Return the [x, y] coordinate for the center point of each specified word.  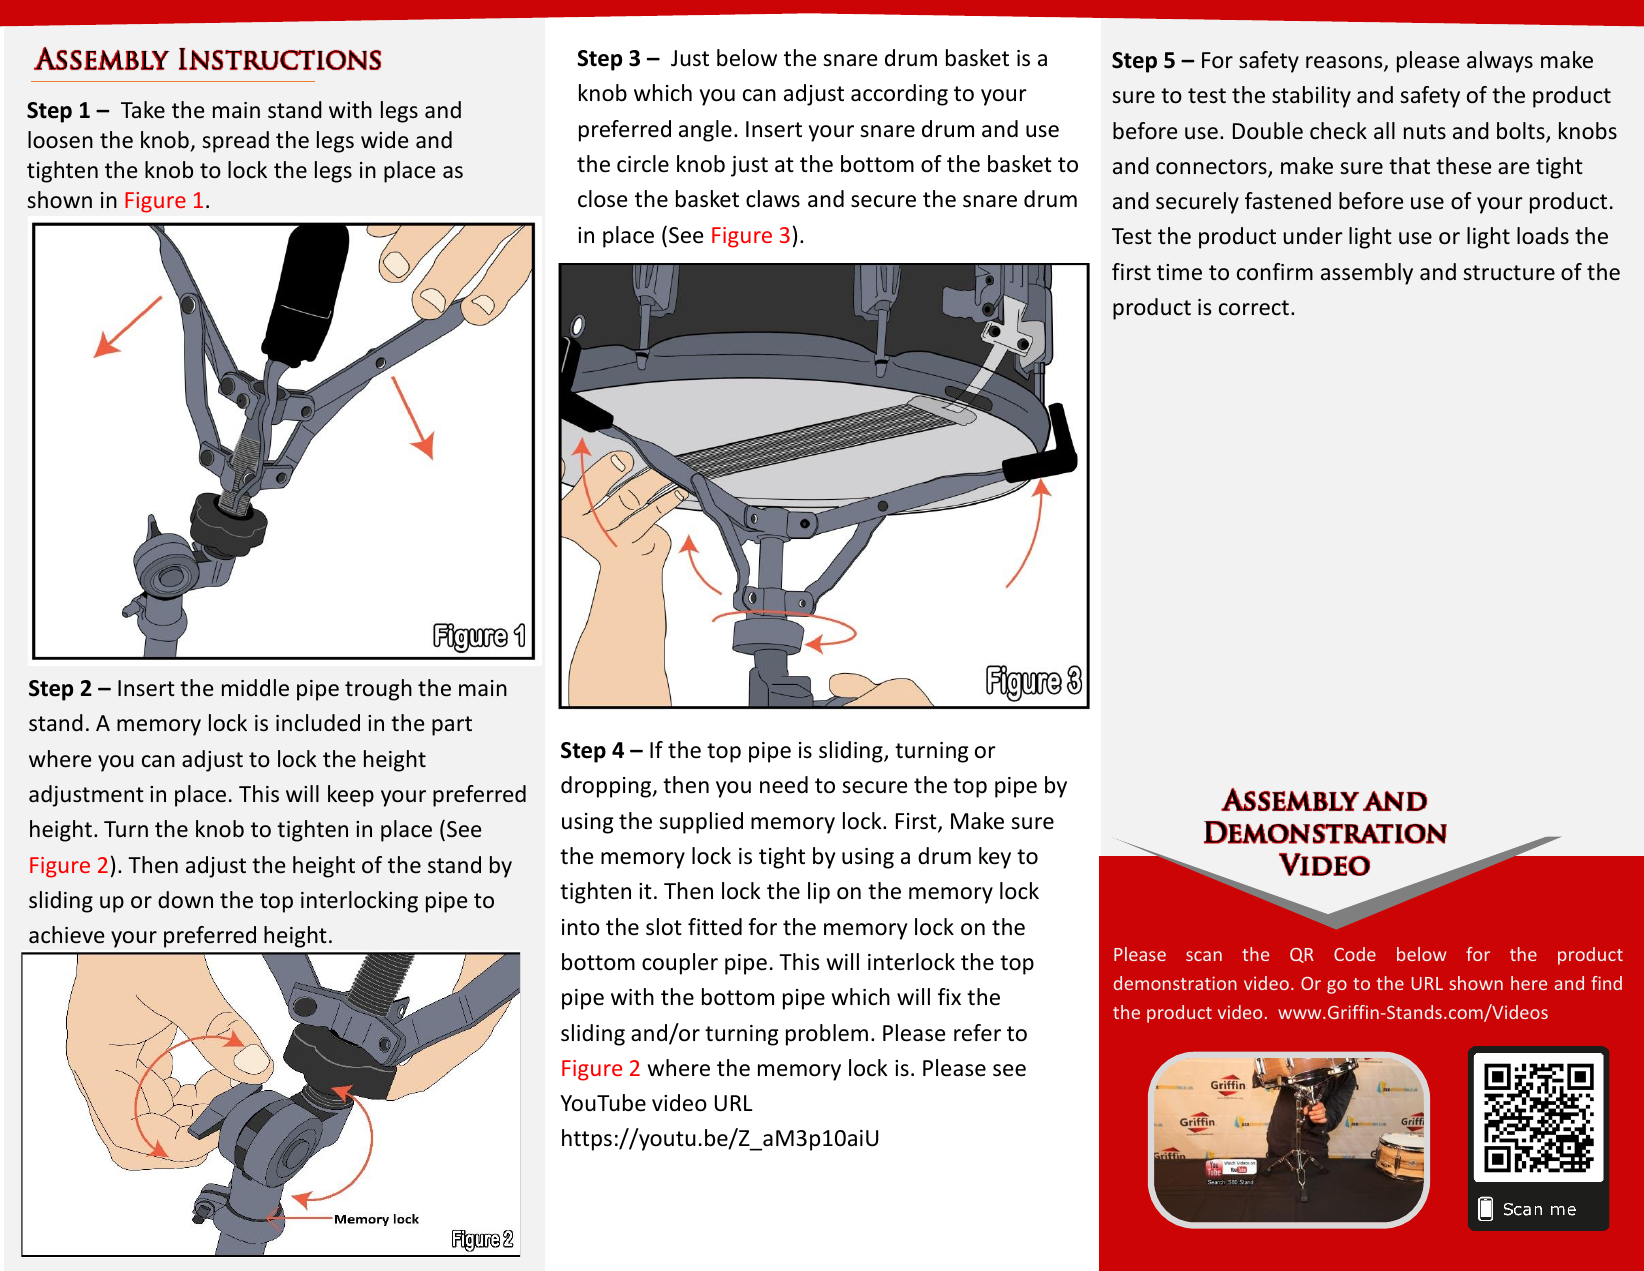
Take [143, 110]
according [899, 95]
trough [378, 690]
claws [773, 199]
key [995, 858]
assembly [1367, 274]
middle [255, 688]
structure [1509, 273]
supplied [701, 823]
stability [1311, 97]
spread [235, 142]
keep [351, 796]
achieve [67, 935]
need [784, 785]
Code [1355, 954]
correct [1254, 308]
